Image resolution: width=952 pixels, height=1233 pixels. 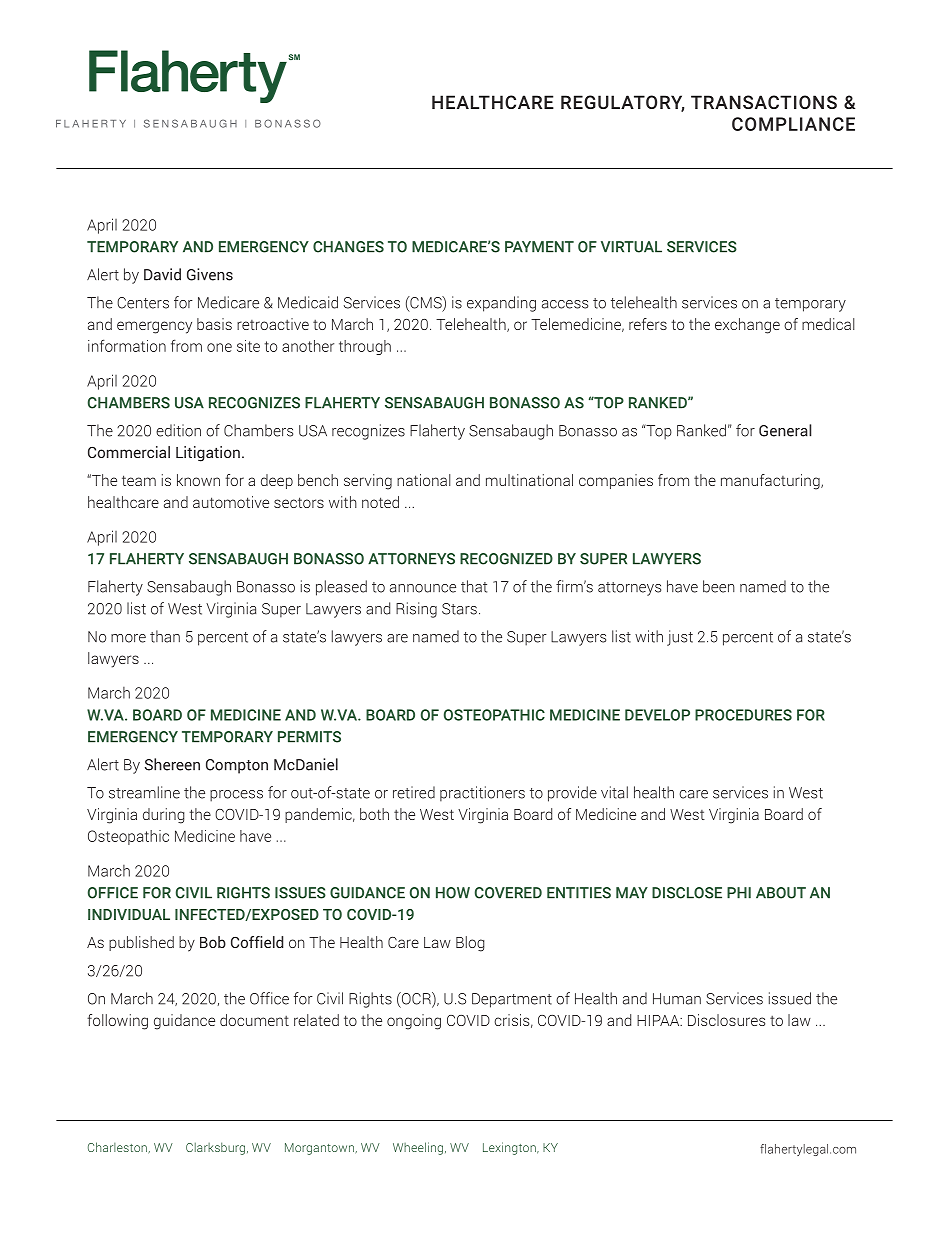 I want to click on Charleston, so click(x=118, y=1148).
